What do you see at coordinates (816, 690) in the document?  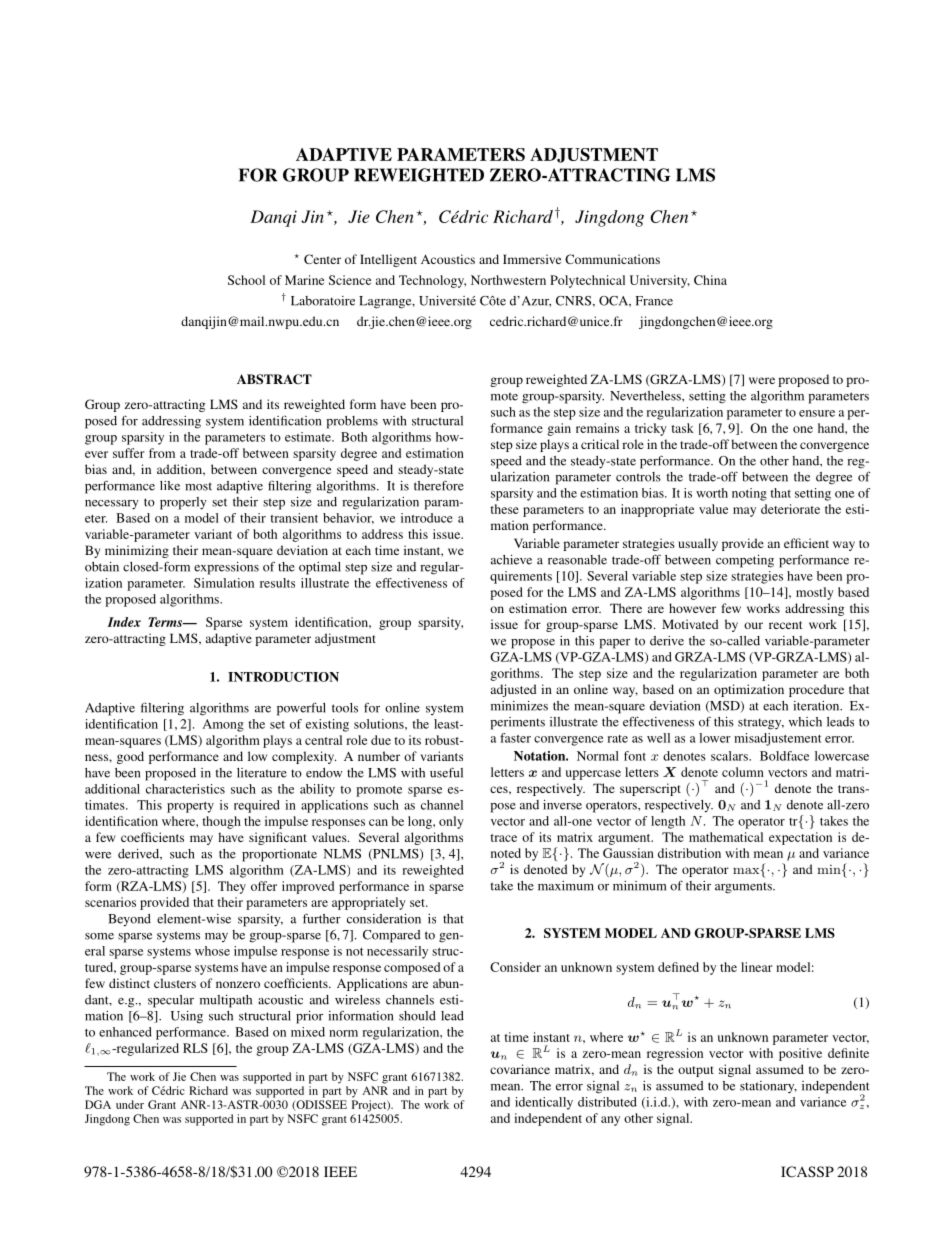 I see `procedure` at bounding box center [816, 690].
